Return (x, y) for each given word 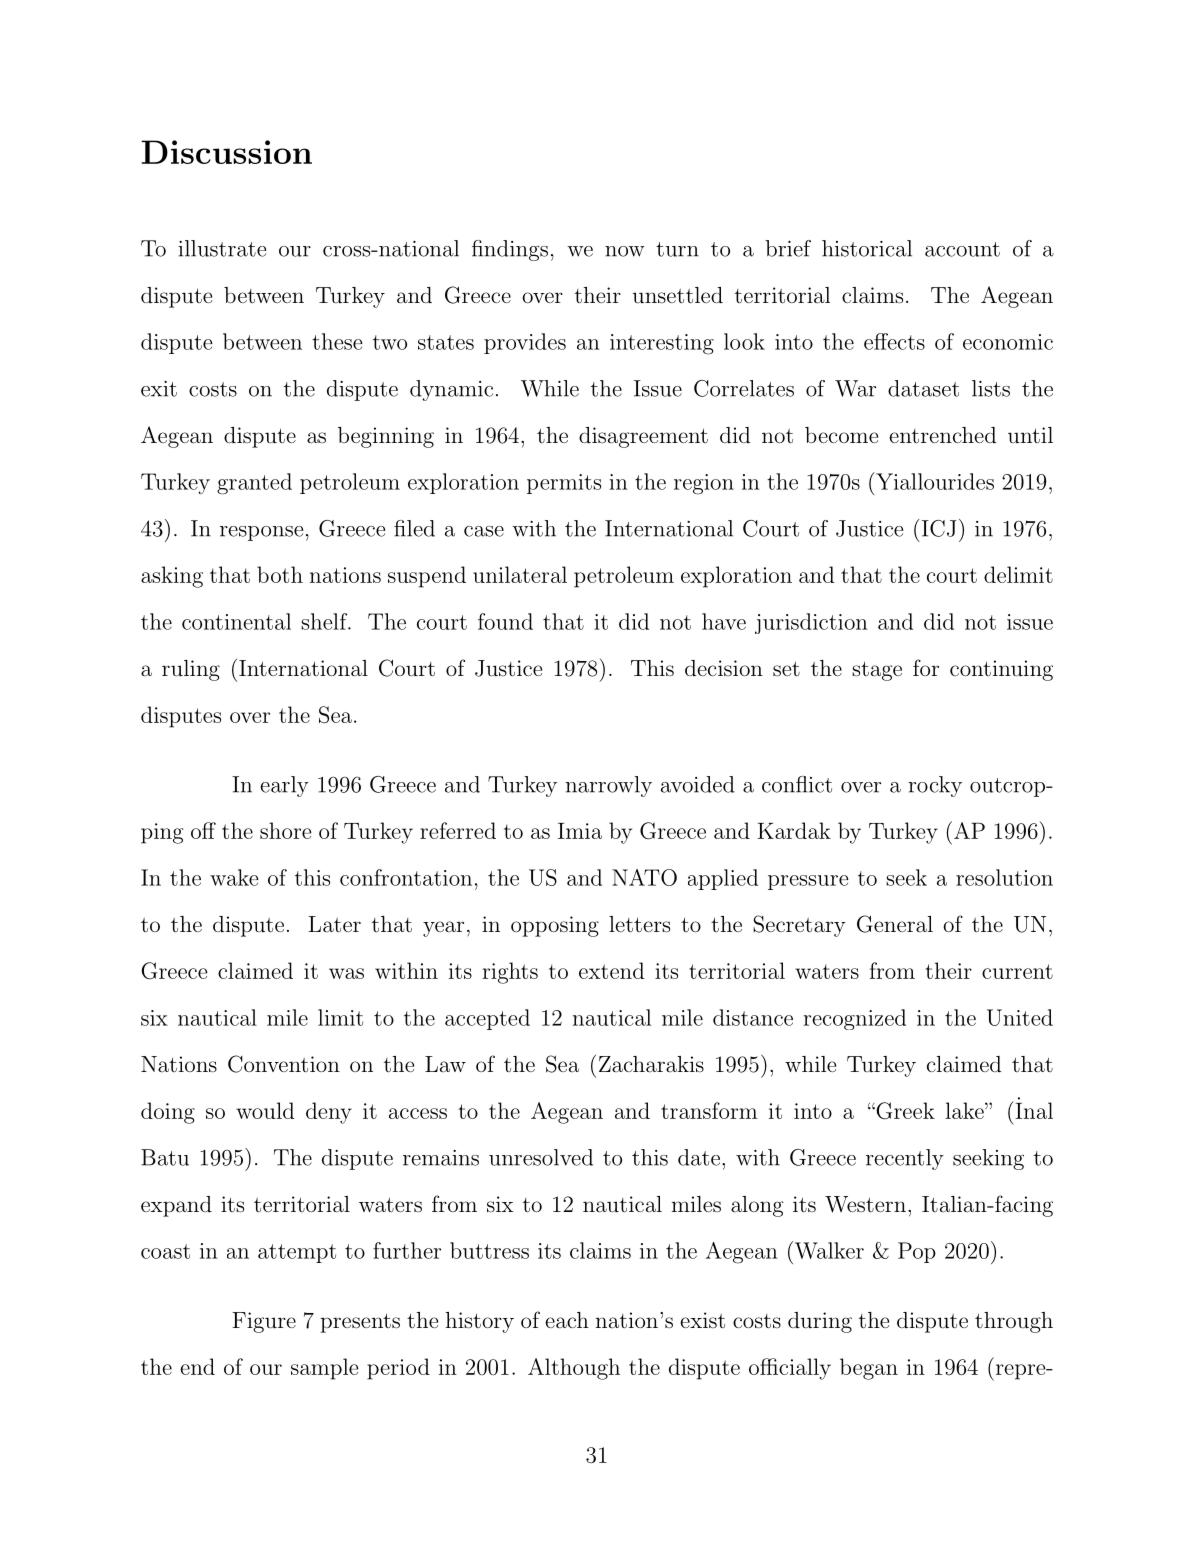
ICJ (937, 528)
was (346, 973)
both (280, 574)
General (895, 924)
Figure (264, 1322)
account (962, 249)
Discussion (226, 152)
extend (611, 970)
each (567, 1320)
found (505, 621)
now (625, 251)
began (869, 1369)
